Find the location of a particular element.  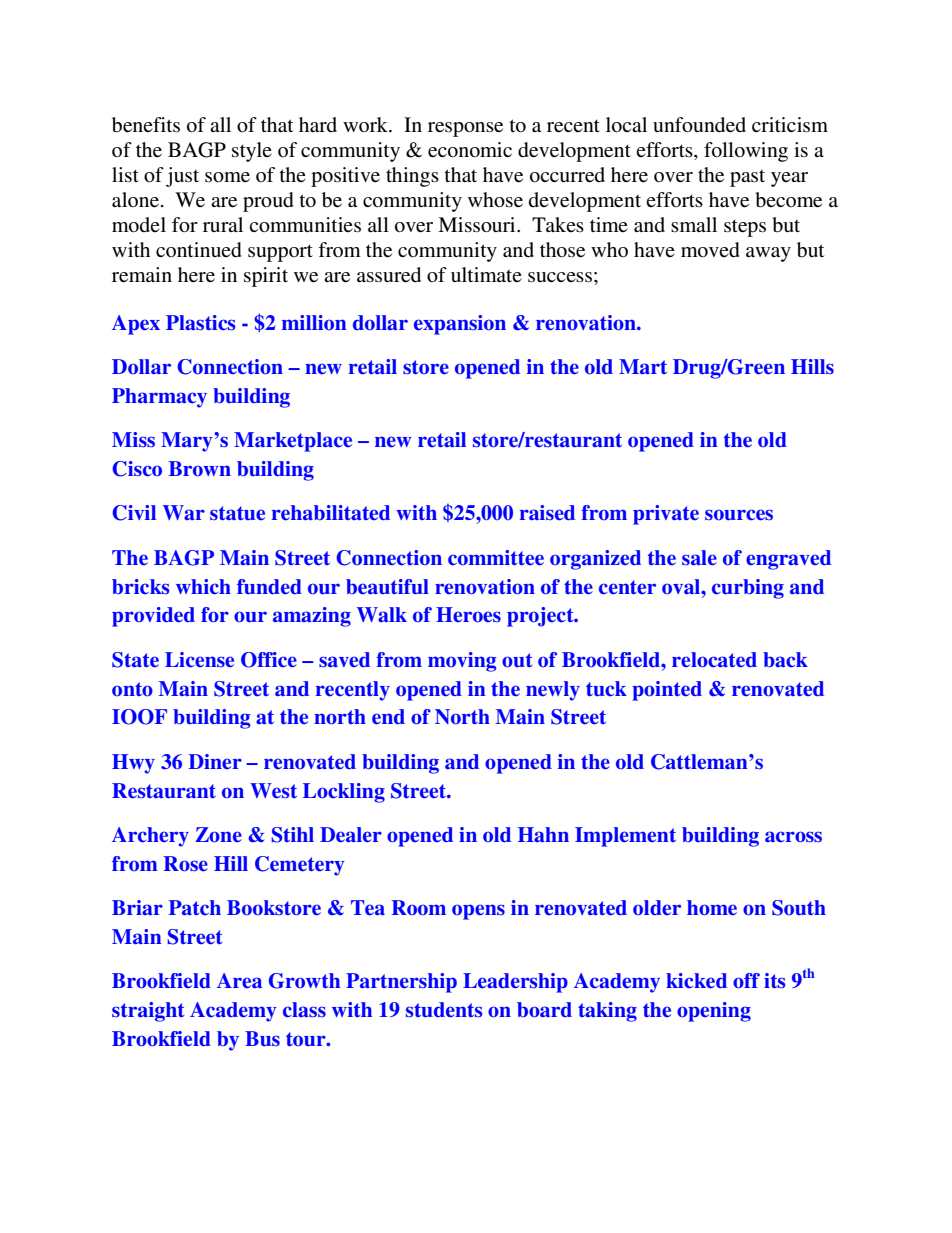

some is located at coordinates (227, 177).
